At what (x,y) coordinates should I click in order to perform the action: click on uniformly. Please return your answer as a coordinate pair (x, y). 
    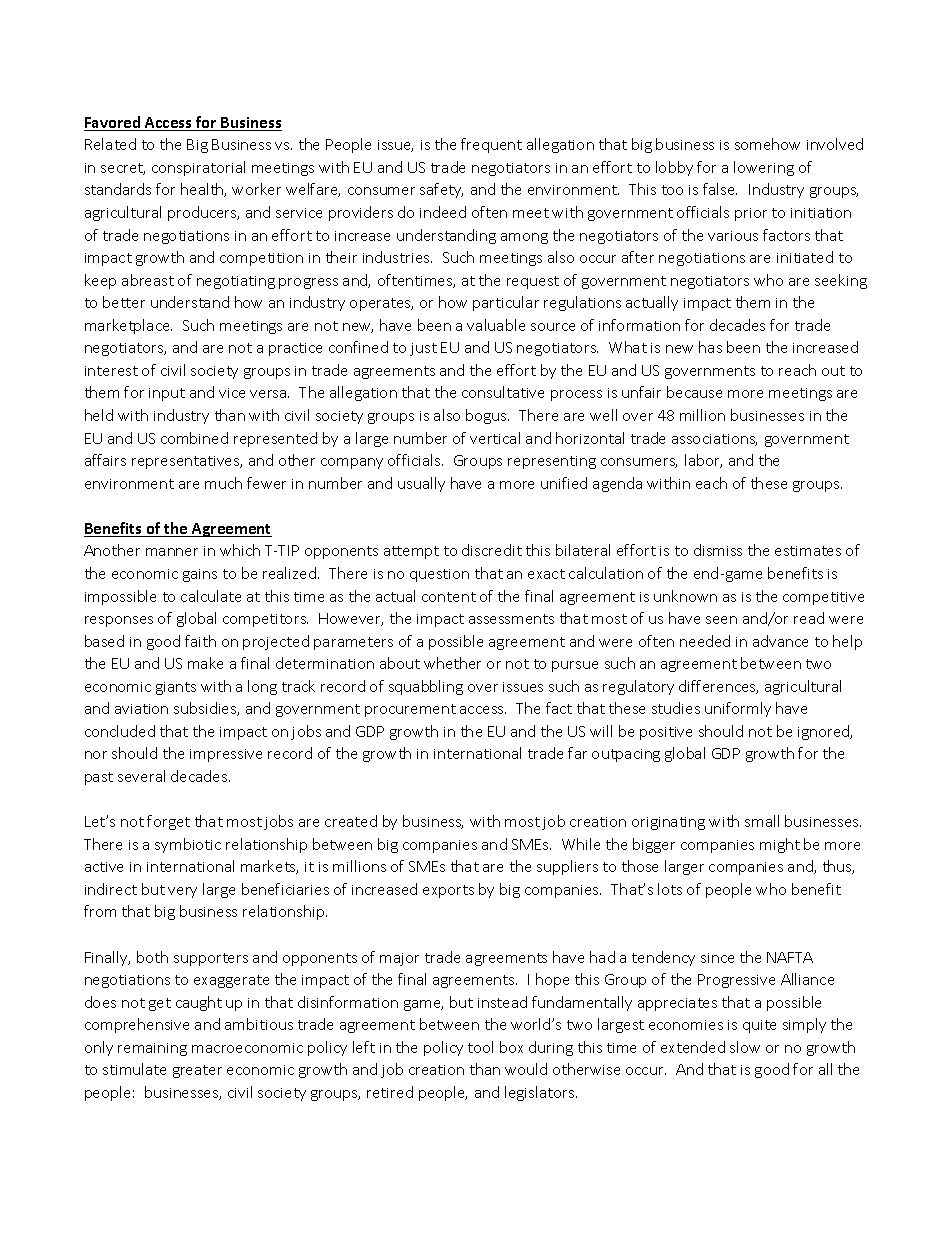
    Looking at the image, I should click on (738, 709).
